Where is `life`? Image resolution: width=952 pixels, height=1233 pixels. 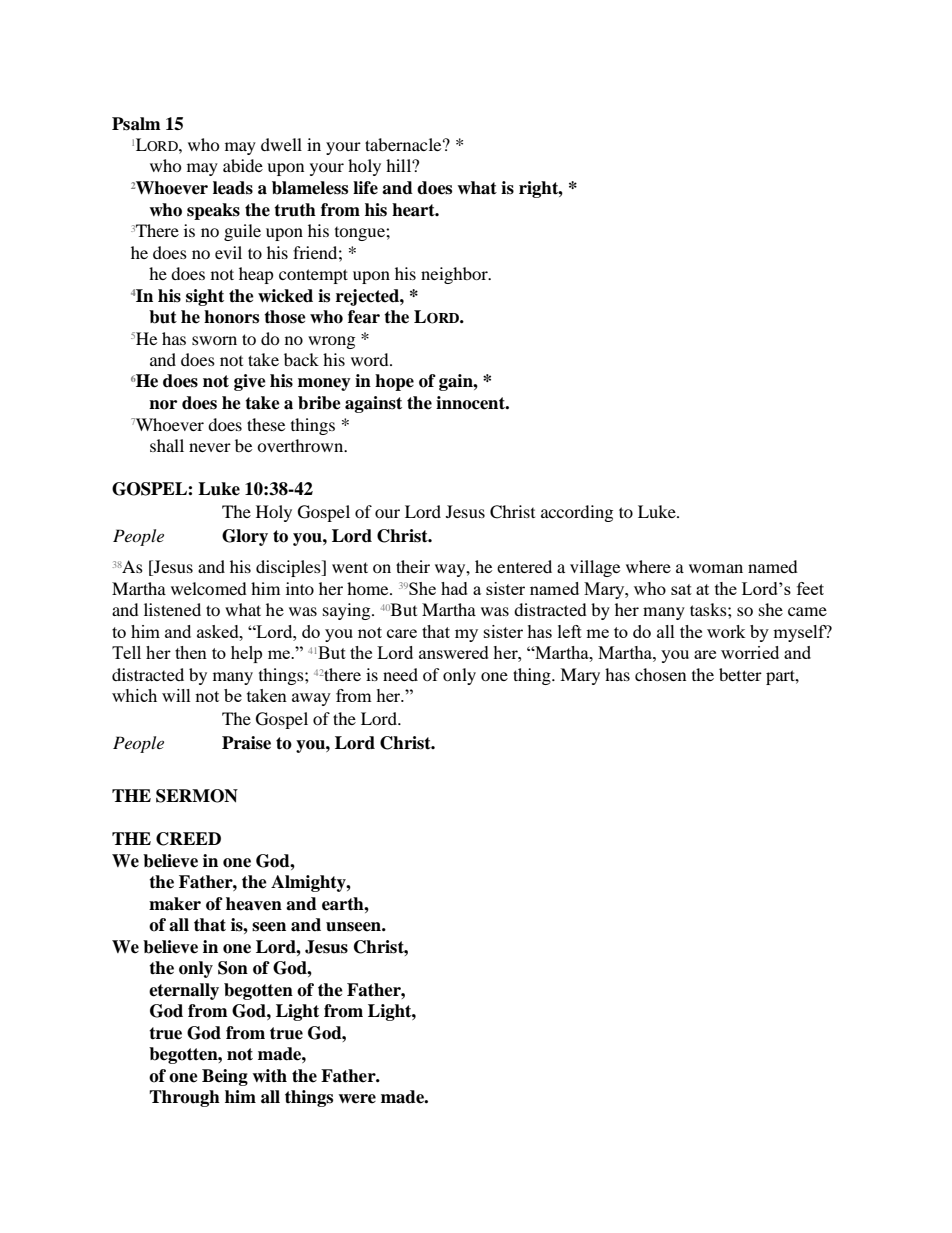
life is located at coordinates (365, 188).
